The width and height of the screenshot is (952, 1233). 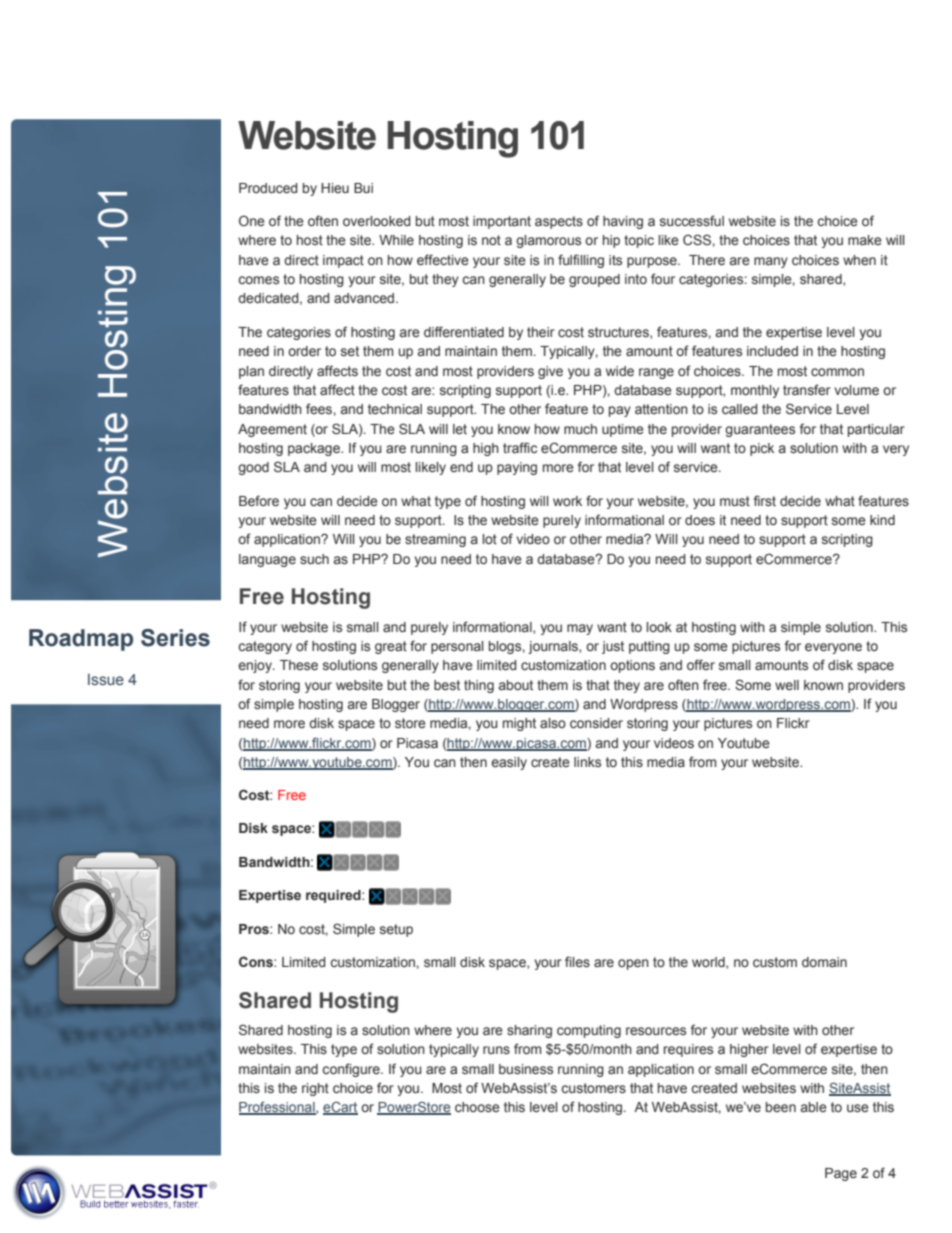 What do you see at coordinates (502, 222) in the screenshot?
I see `important` at bounding box center [502, 222].
